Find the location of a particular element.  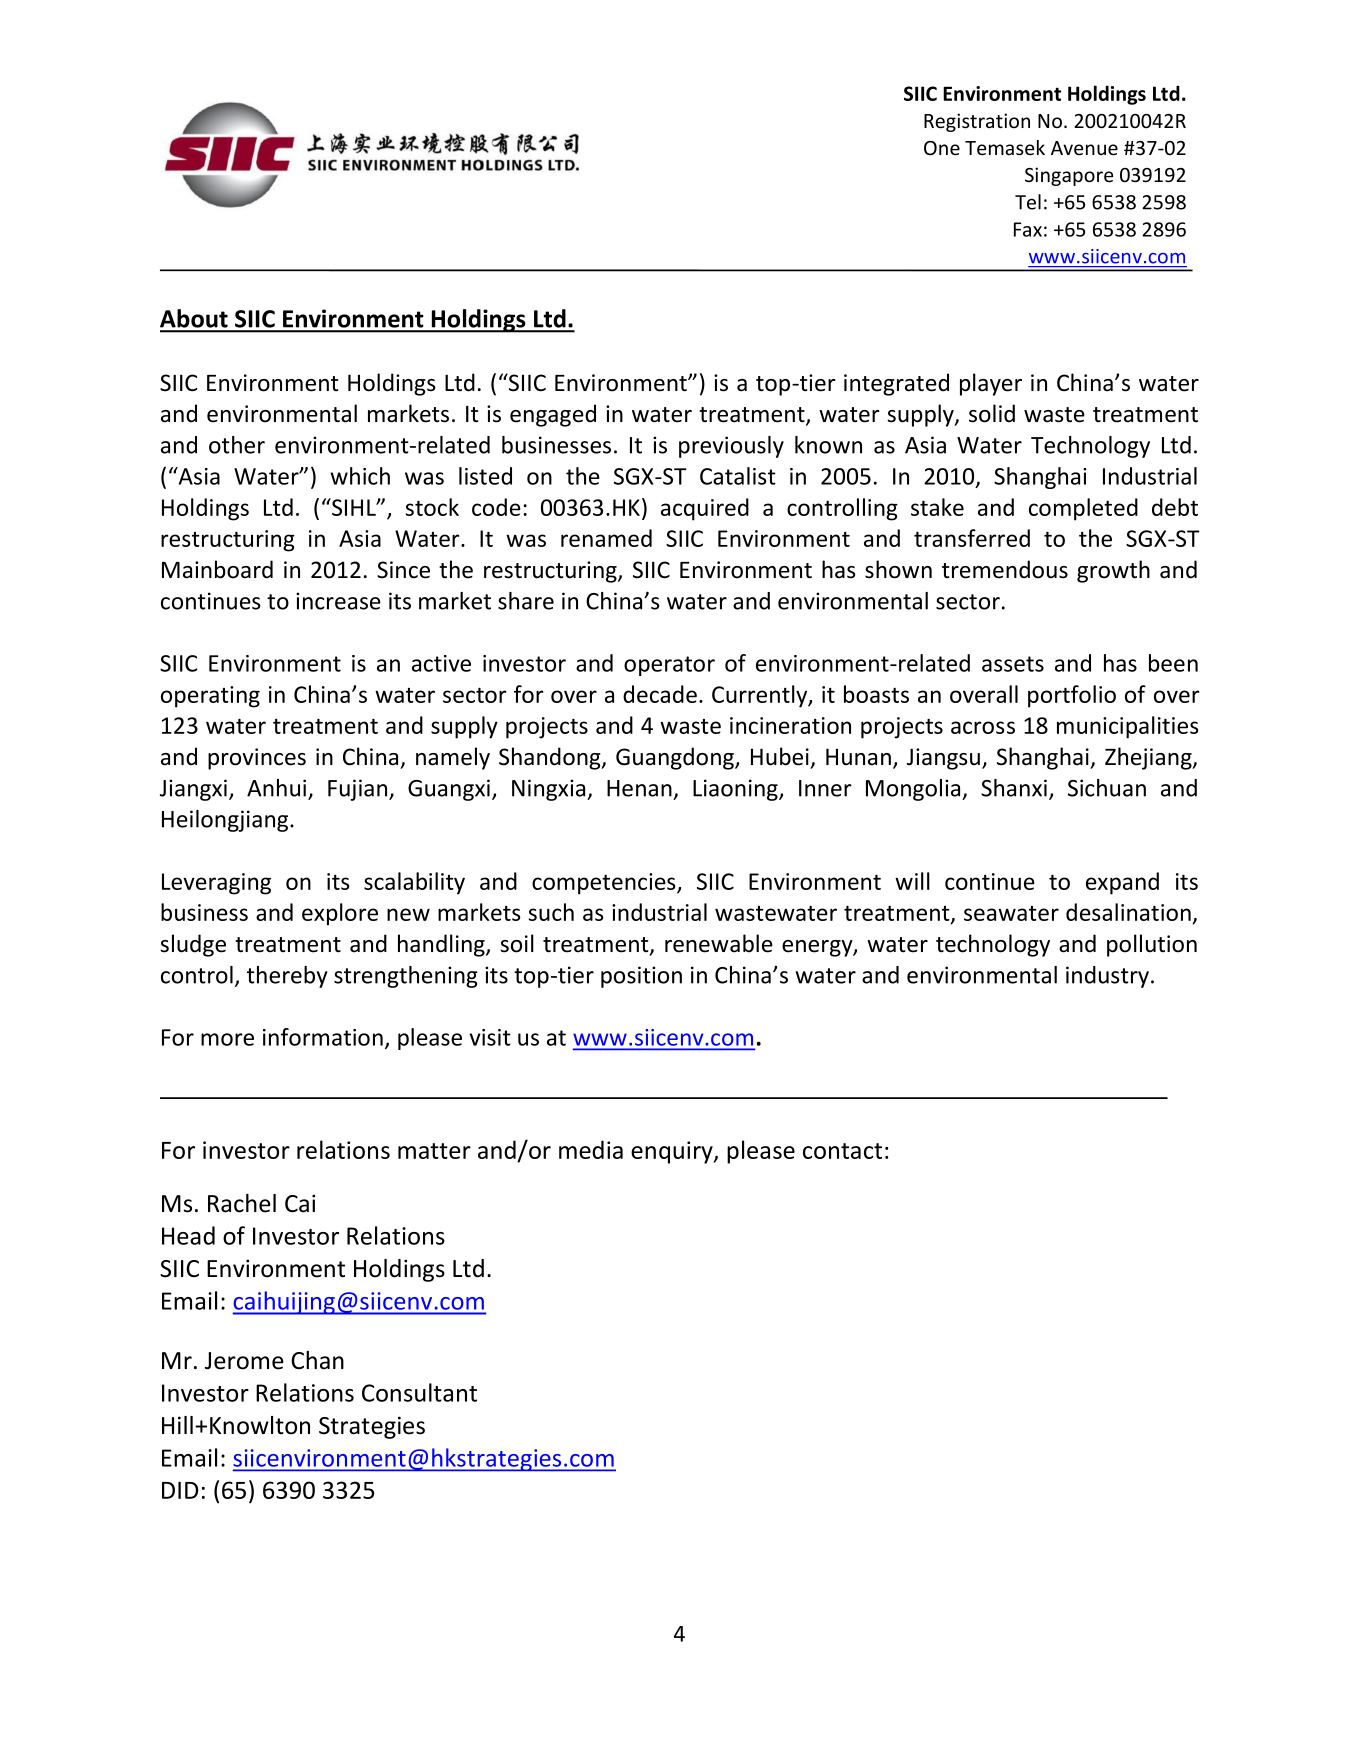

One is located at coordinates (942, 148).
